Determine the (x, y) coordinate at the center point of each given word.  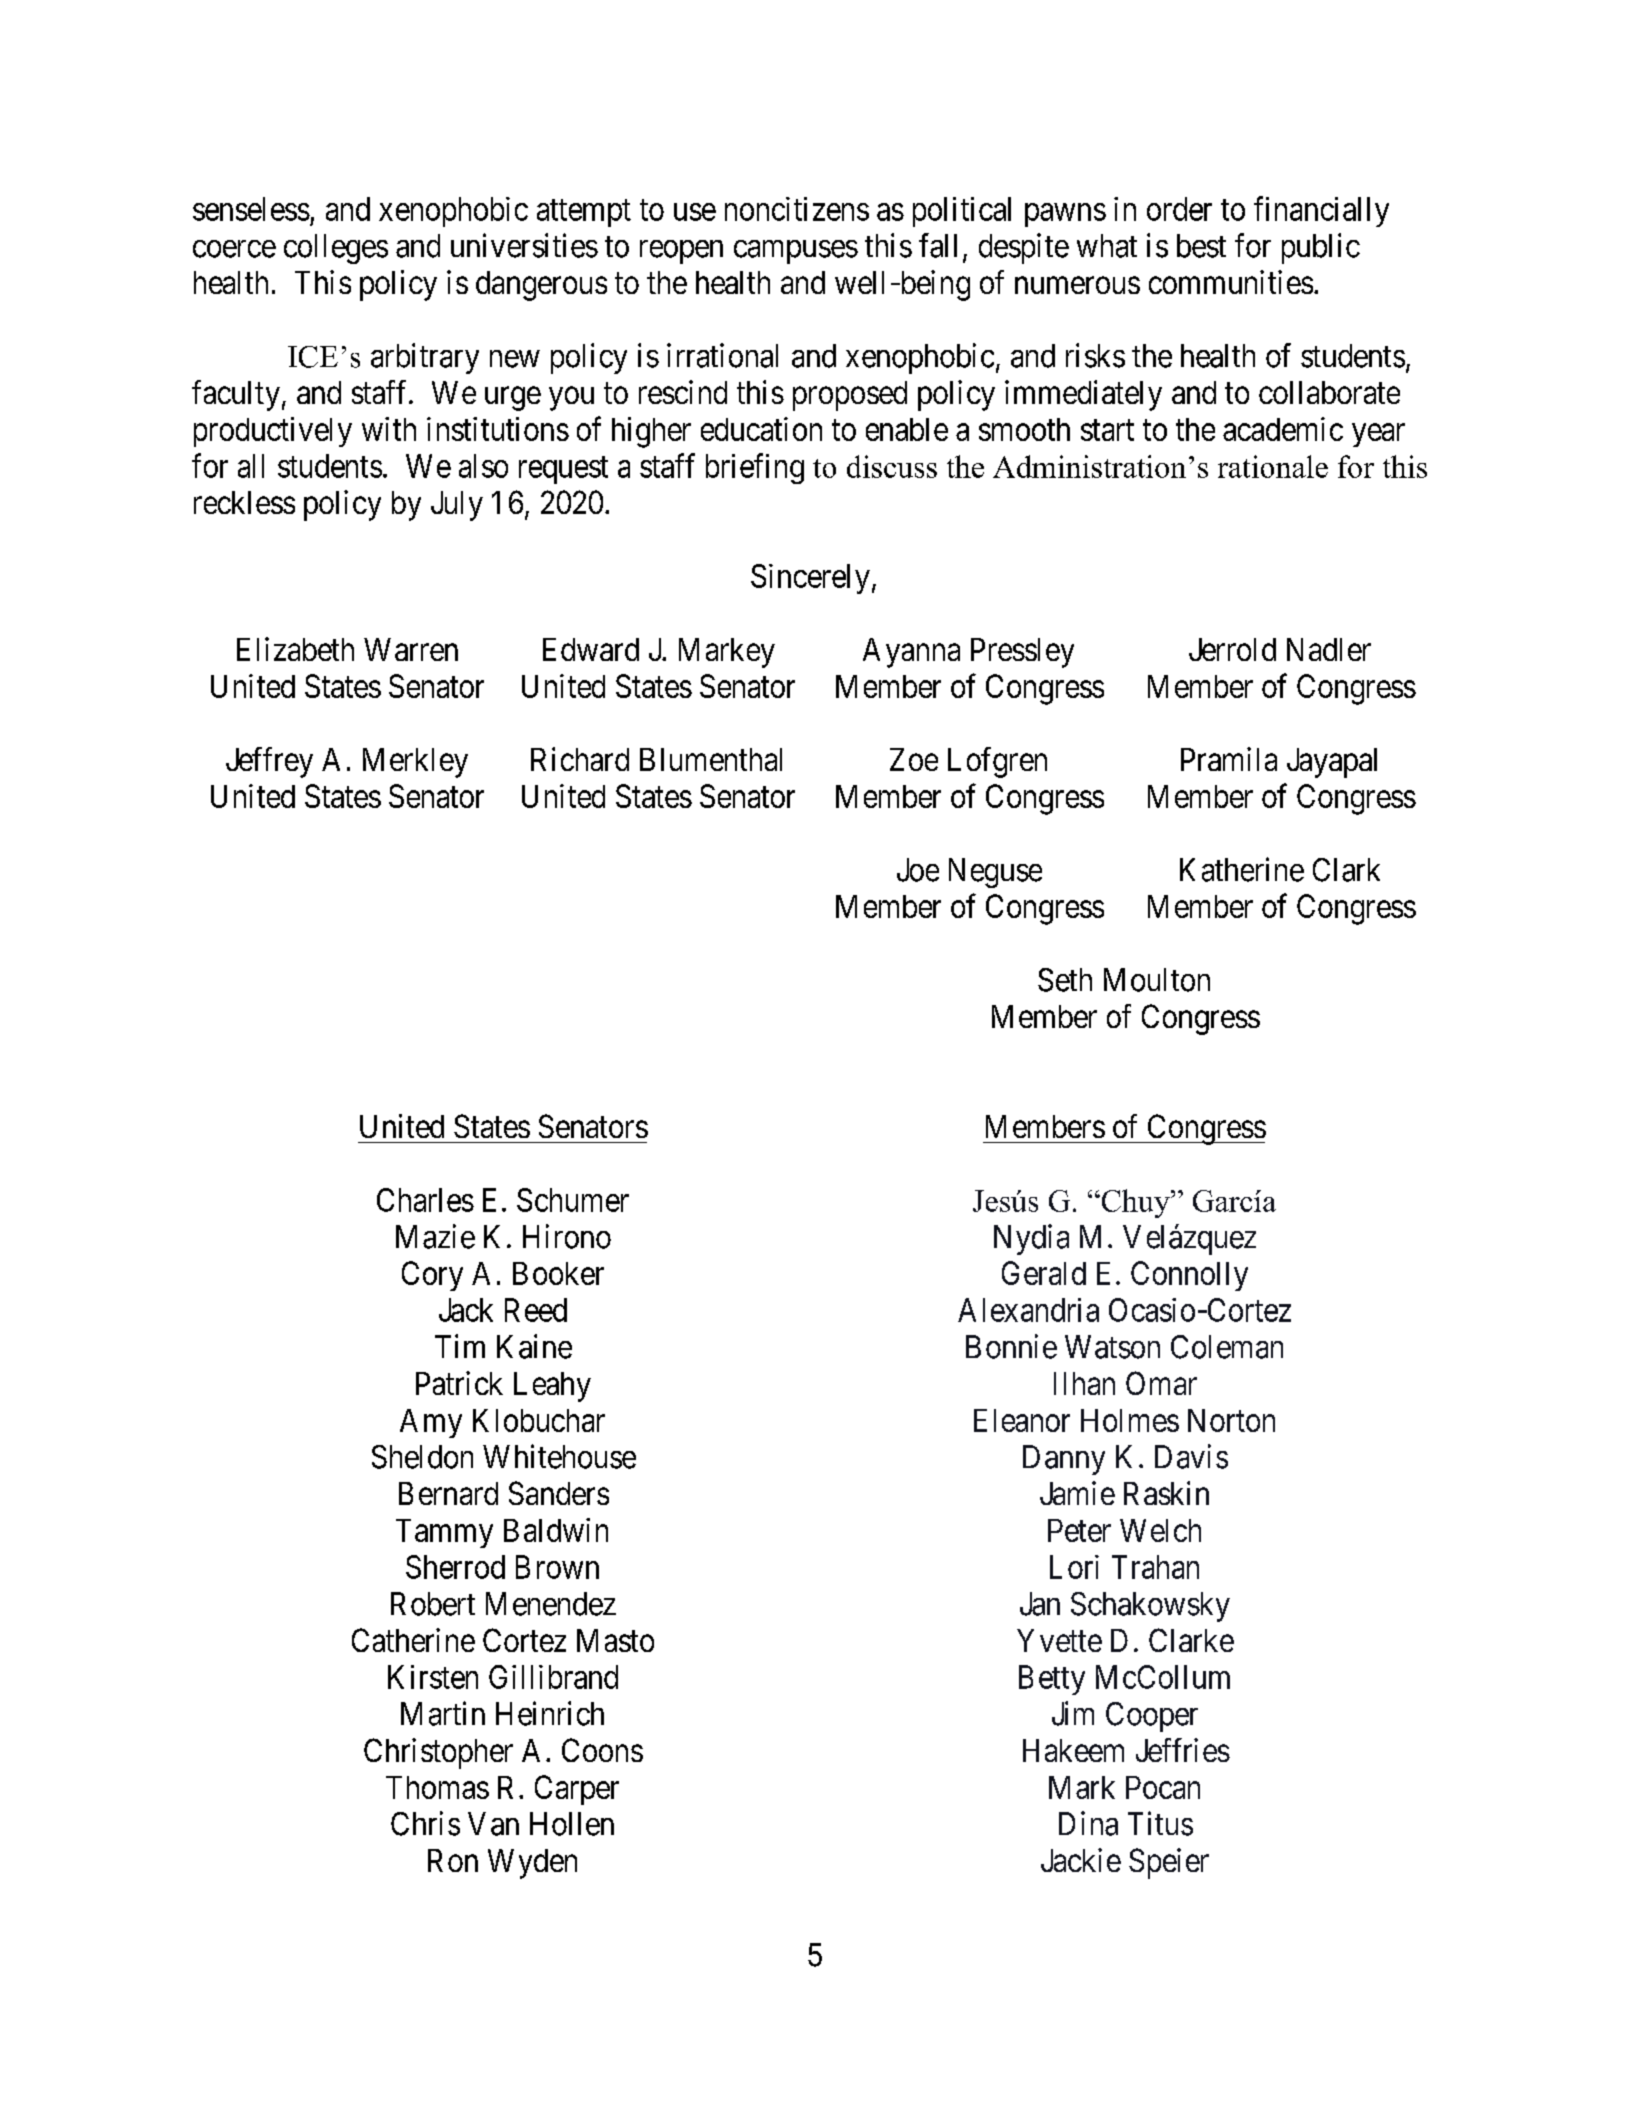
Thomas (437, 1787)
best (1201, 246)
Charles (425, 1200)
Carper (577, 1790)
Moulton (1157, 980)
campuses (796, 252)
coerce (234, 249)
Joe (918, 870)
